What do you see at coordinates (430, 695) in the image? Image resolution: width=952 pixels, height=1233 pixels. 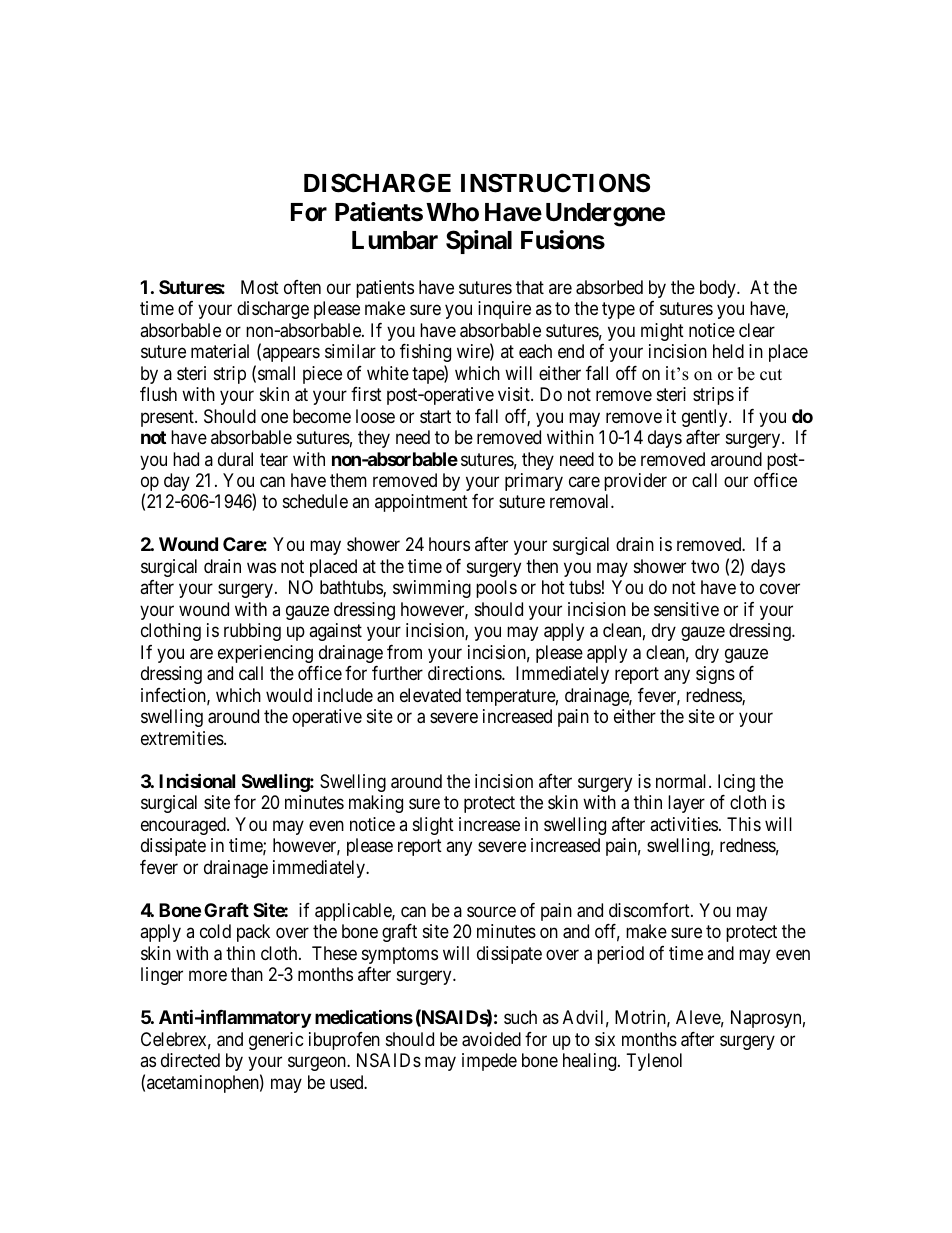 I see `elevated` at bounding box center [430, 695].
